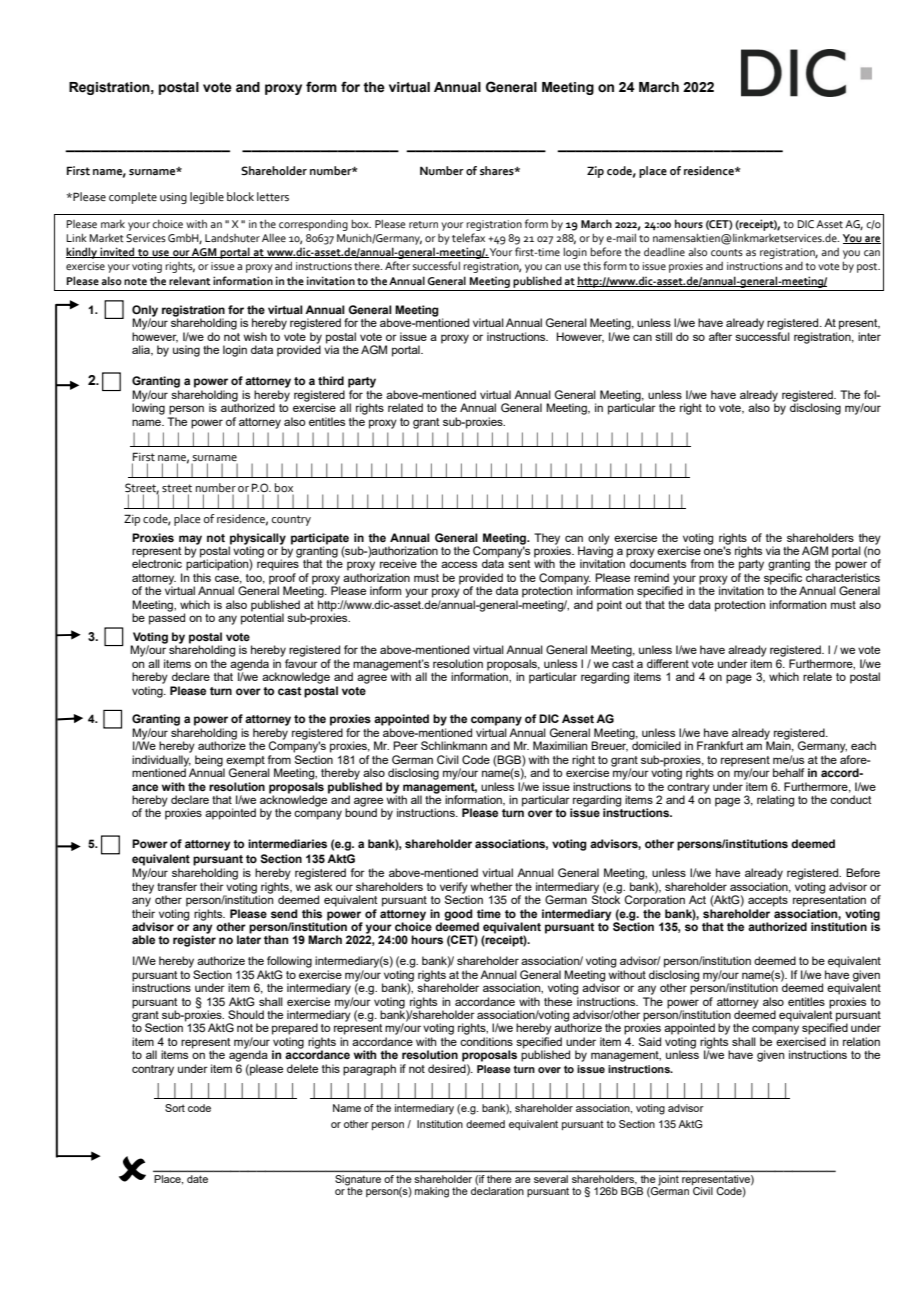 The height and width of the screenshot is (1308, 924). Describe the element at coordinates (177, 886) in the screenshot. I see `transfer` at that location.
